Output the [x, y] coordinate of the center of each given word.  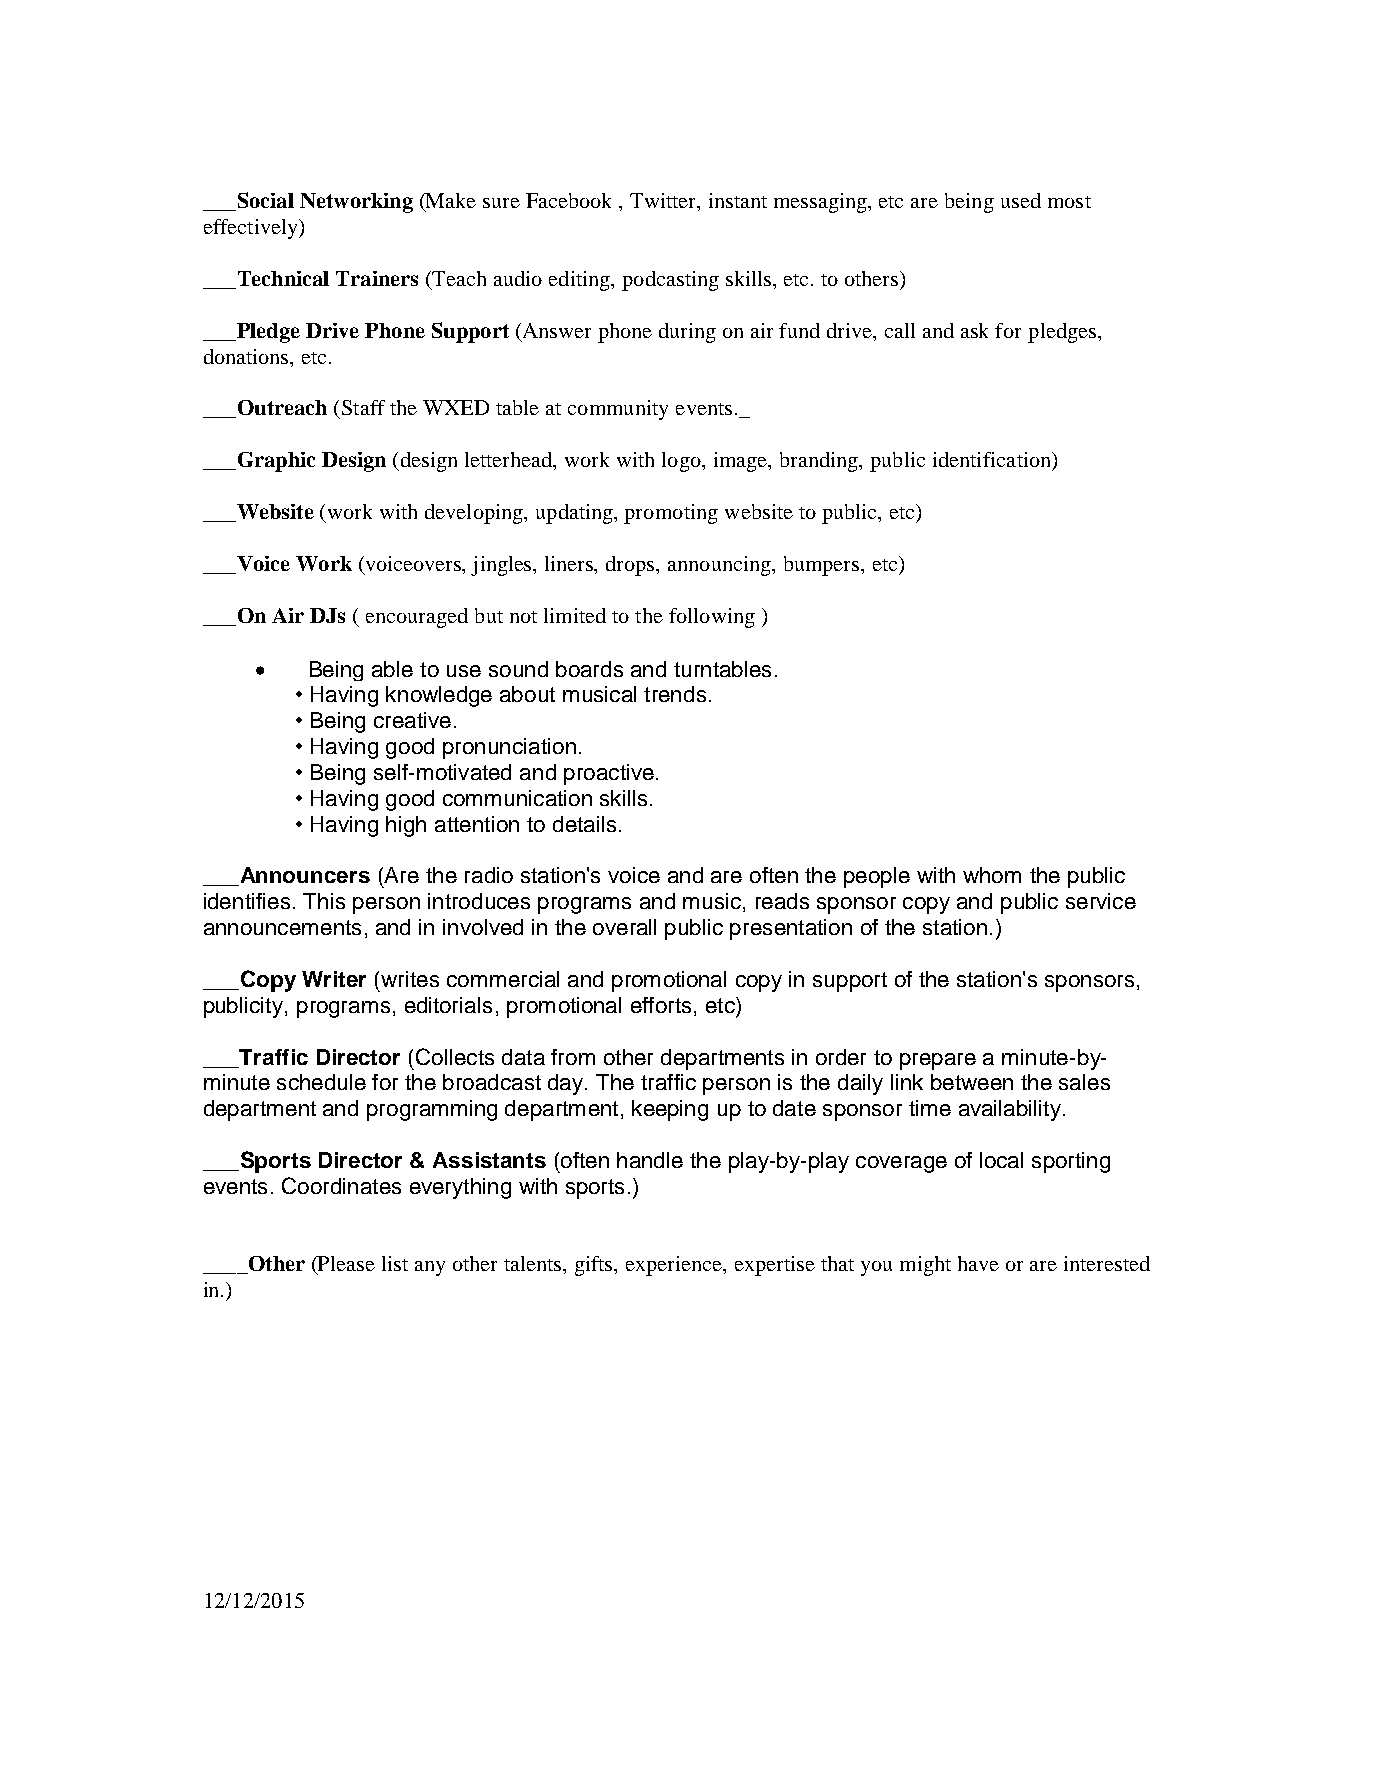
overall [624, 927]
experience [675, 1266]
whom [992, 875]
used [1021, 200]
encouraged [417, 618]
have [978, 1263]
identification [993, 461]
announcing [720, 566]
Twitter [664, 202]
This [324, 901]
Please [345, 1265]
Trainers [377, 278]
